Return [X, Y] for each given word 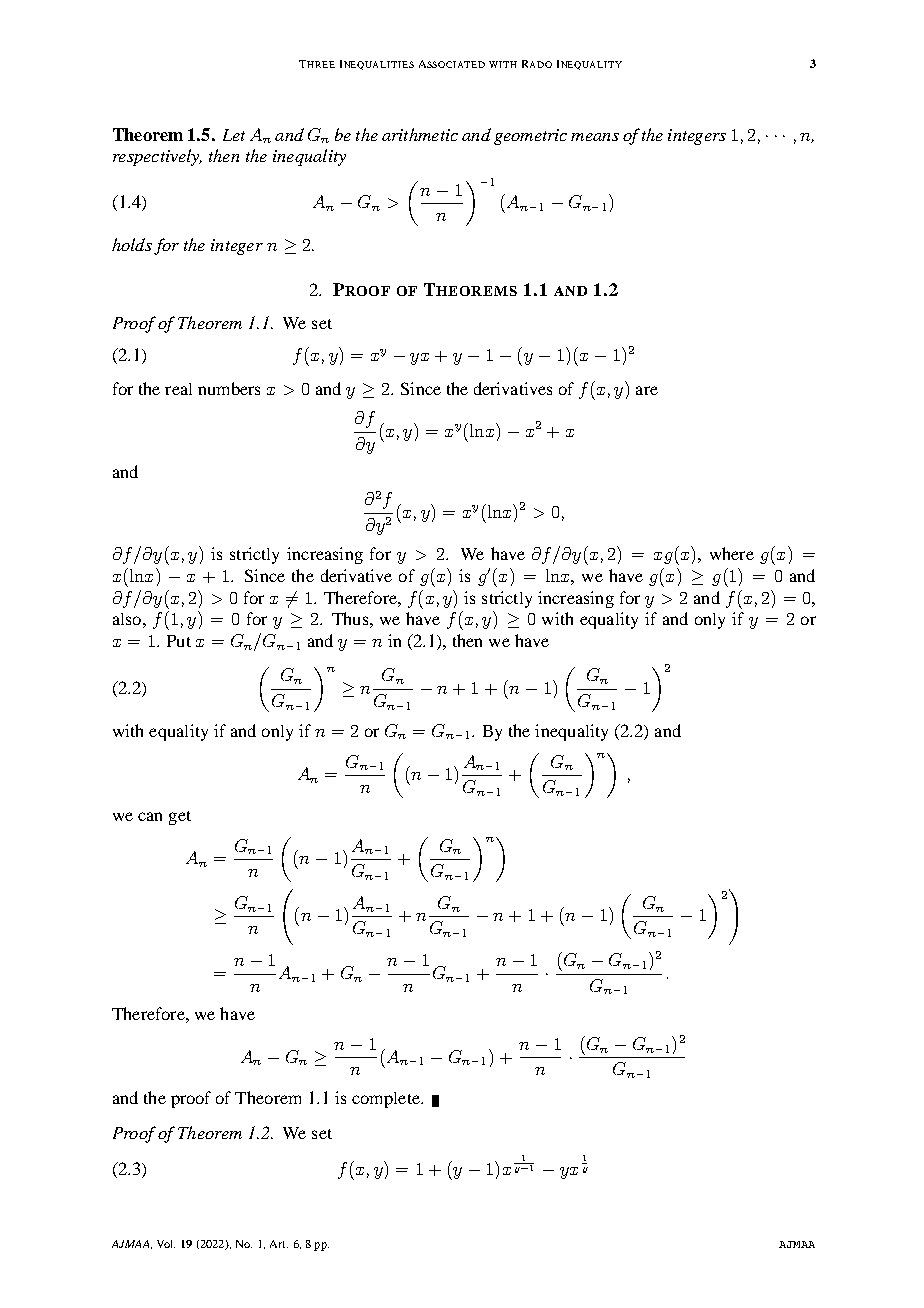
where [732, 553]
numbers [229, 388]
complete [387, 1100]
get [180, 818]
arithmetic [420, 134]
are [647, 390]
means [595, 137]
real [178, 389]
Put [179, 641]
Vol [166, 1244]
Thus [350, 618]
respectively [157, 157]
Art [279, 1244]
